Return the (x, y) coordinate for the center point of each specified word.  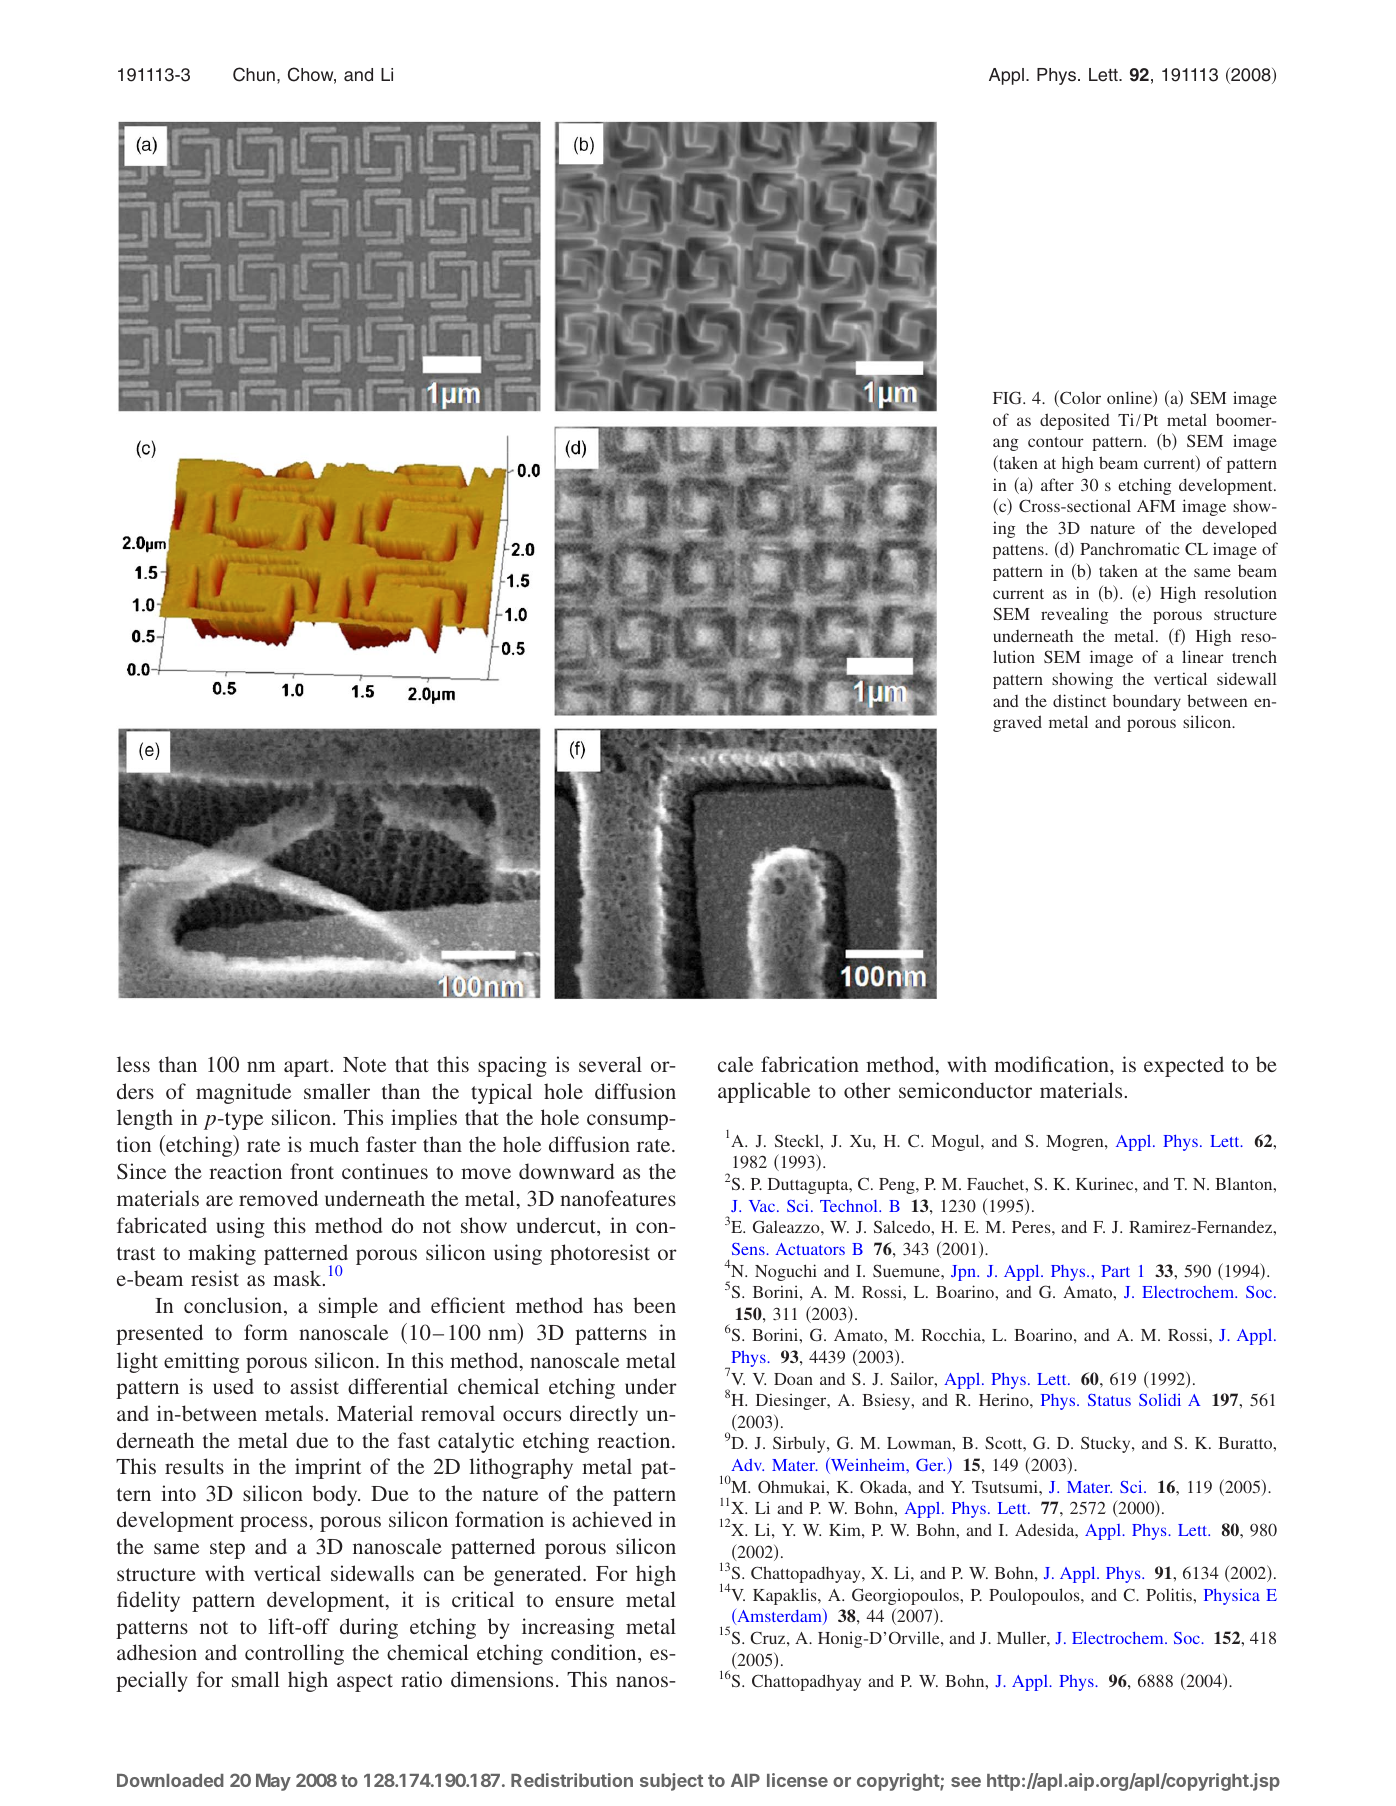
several (610, 1064)
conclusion (234, 1306)
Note (364, 1064)
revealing (1074, 615)
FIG (1008, 397)
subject (671, 1782)
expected (1184, 1066)
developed (1239, 529)
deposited (1075, 421)
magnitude (243, 1093)
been (654, 1305)
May (273, 1782)
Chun (254, 74)
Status (1109, 1400)
